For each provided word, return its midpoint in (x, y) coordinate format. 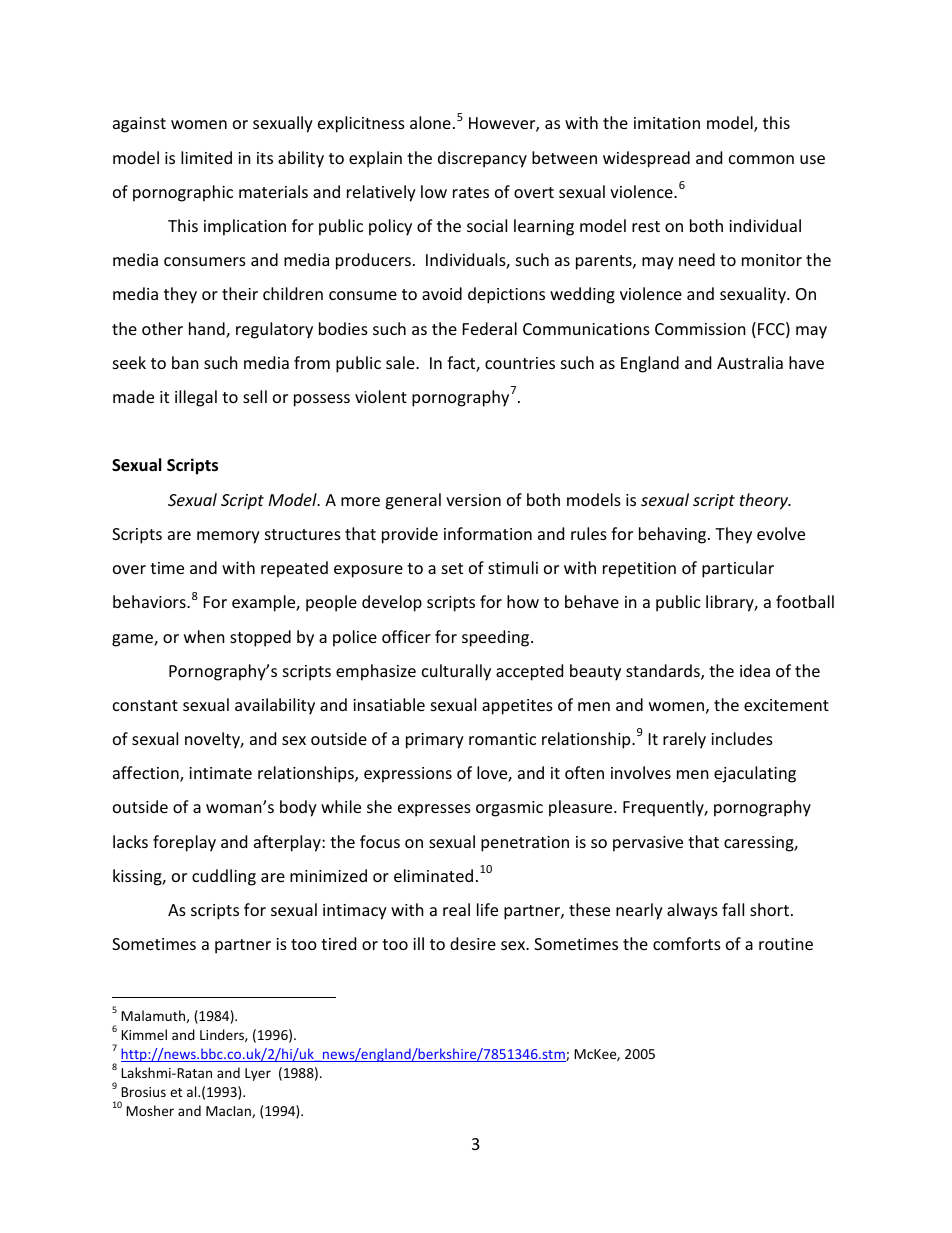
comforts (687, 943)
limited (206, 157)
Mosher (150, 1110)
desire (473, 943)
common (761, 159)
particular (738, 569)
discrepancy (482, 159)
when (204, 636)
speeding (497, 638)
